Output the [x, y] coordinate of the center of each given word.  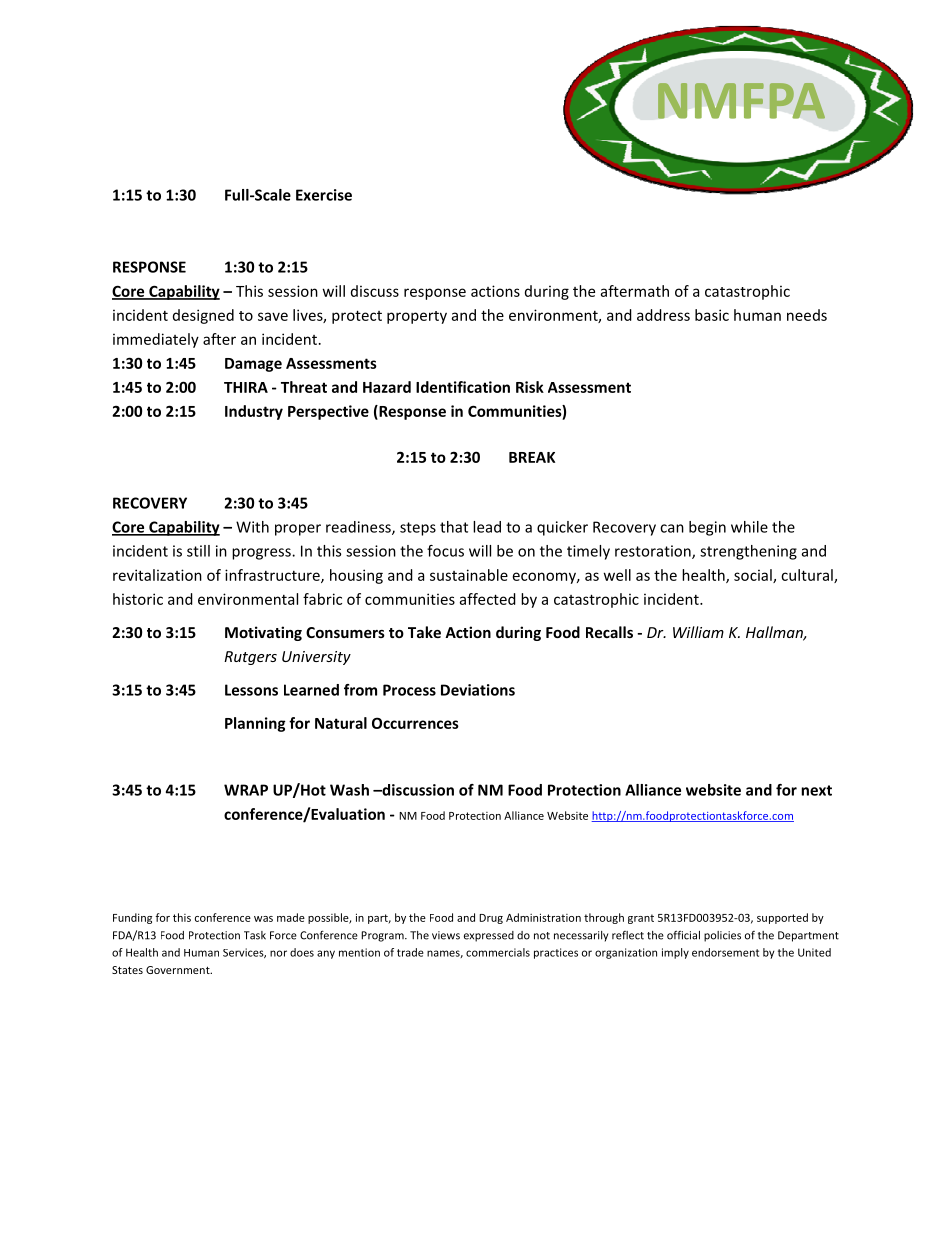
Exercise [324, 195]
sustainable [469, 575]
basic [712, 315]
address [663, 315]
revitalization [157, 575]
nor [278, 953]
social [754, 576]
